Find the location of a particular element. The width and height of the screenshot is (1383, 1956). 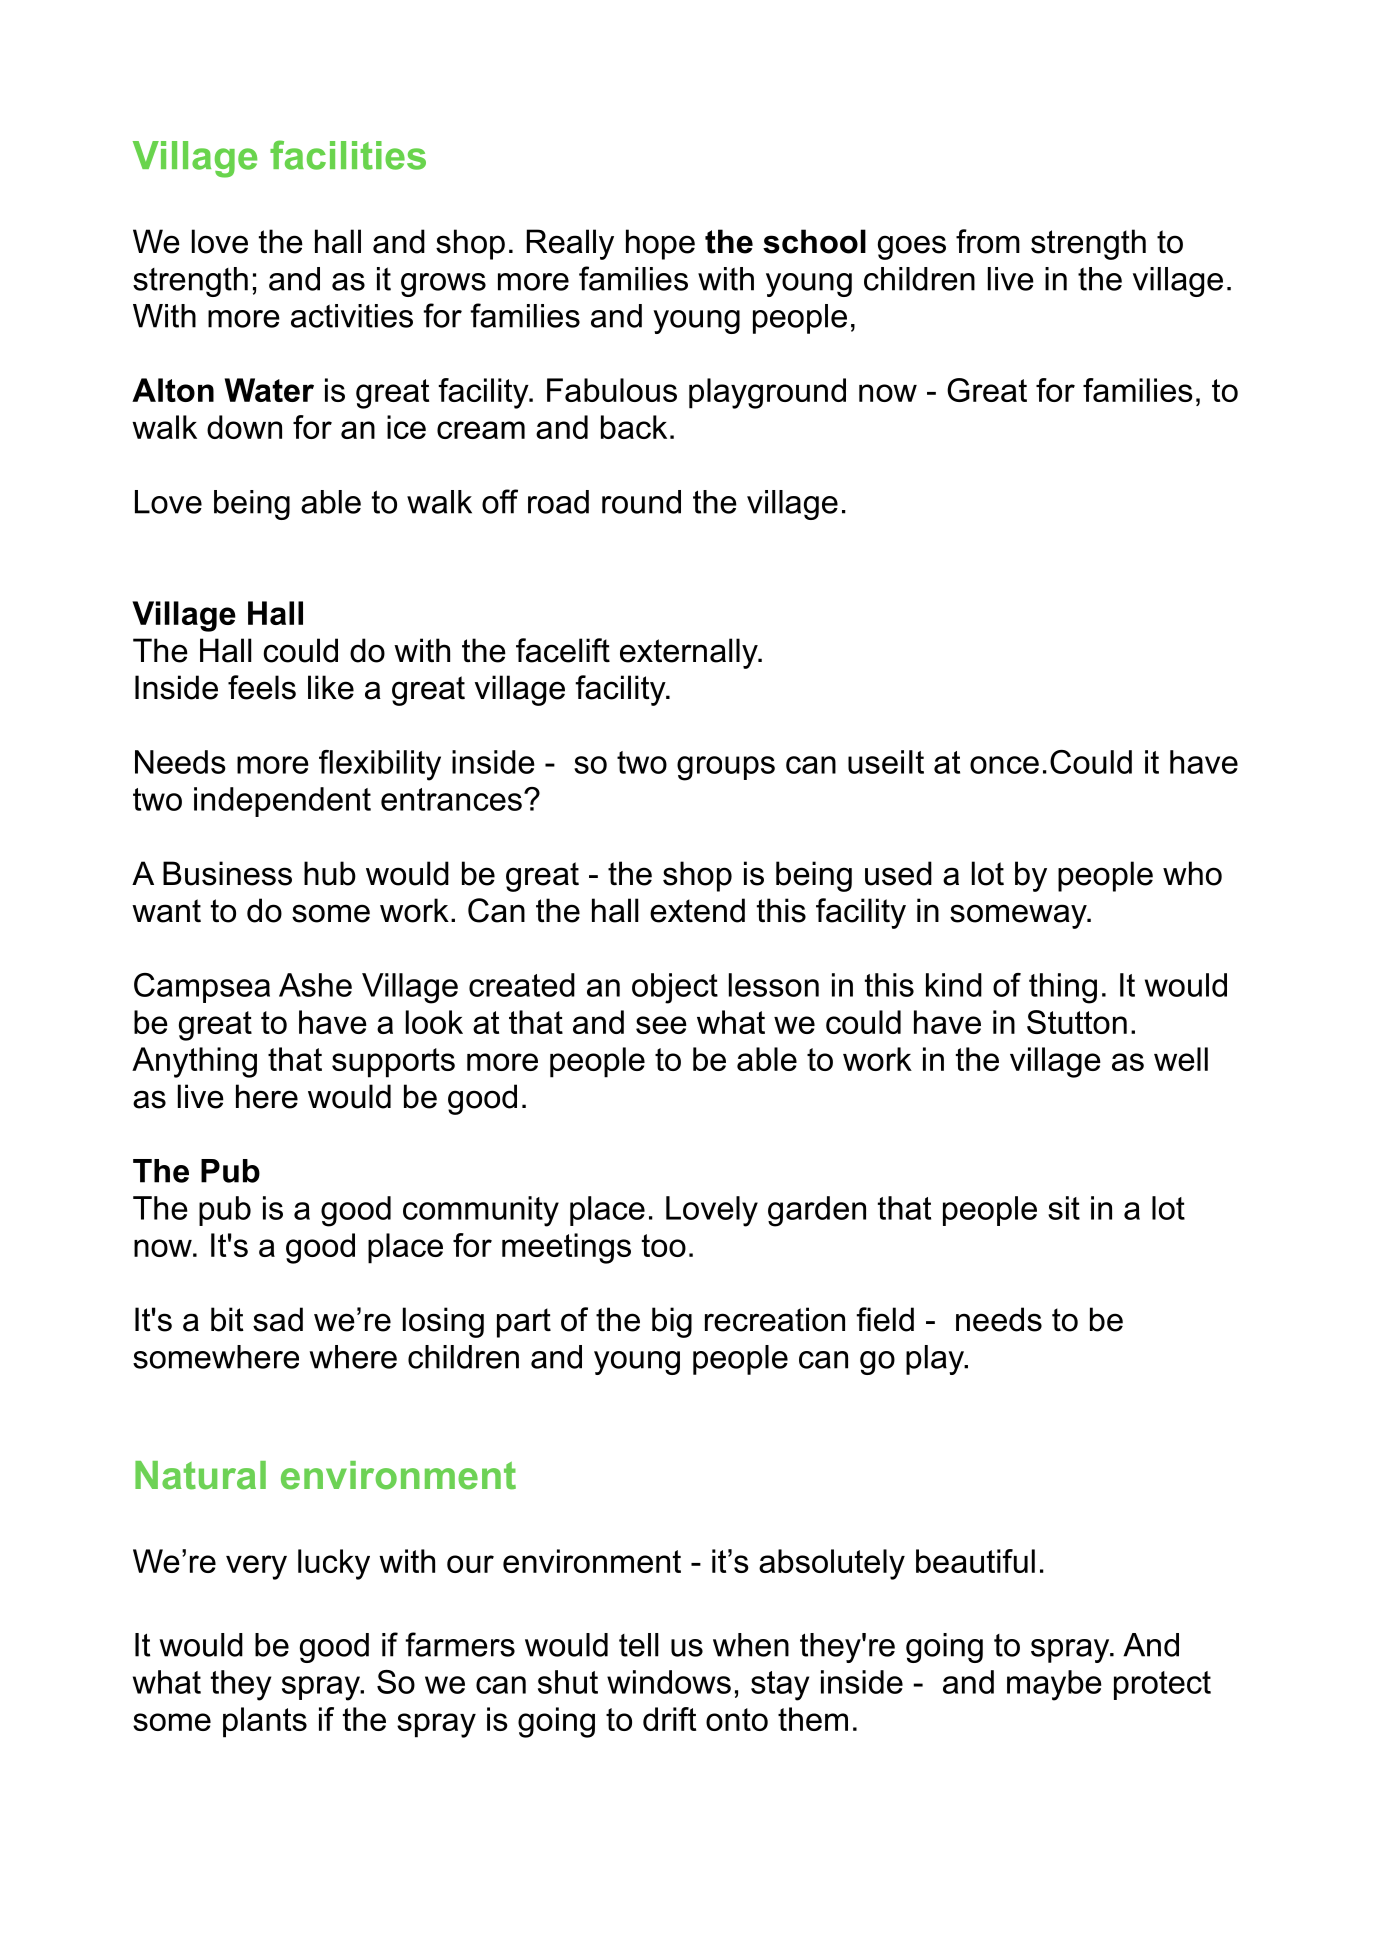

sad is located at coordinates (278, 1319).
